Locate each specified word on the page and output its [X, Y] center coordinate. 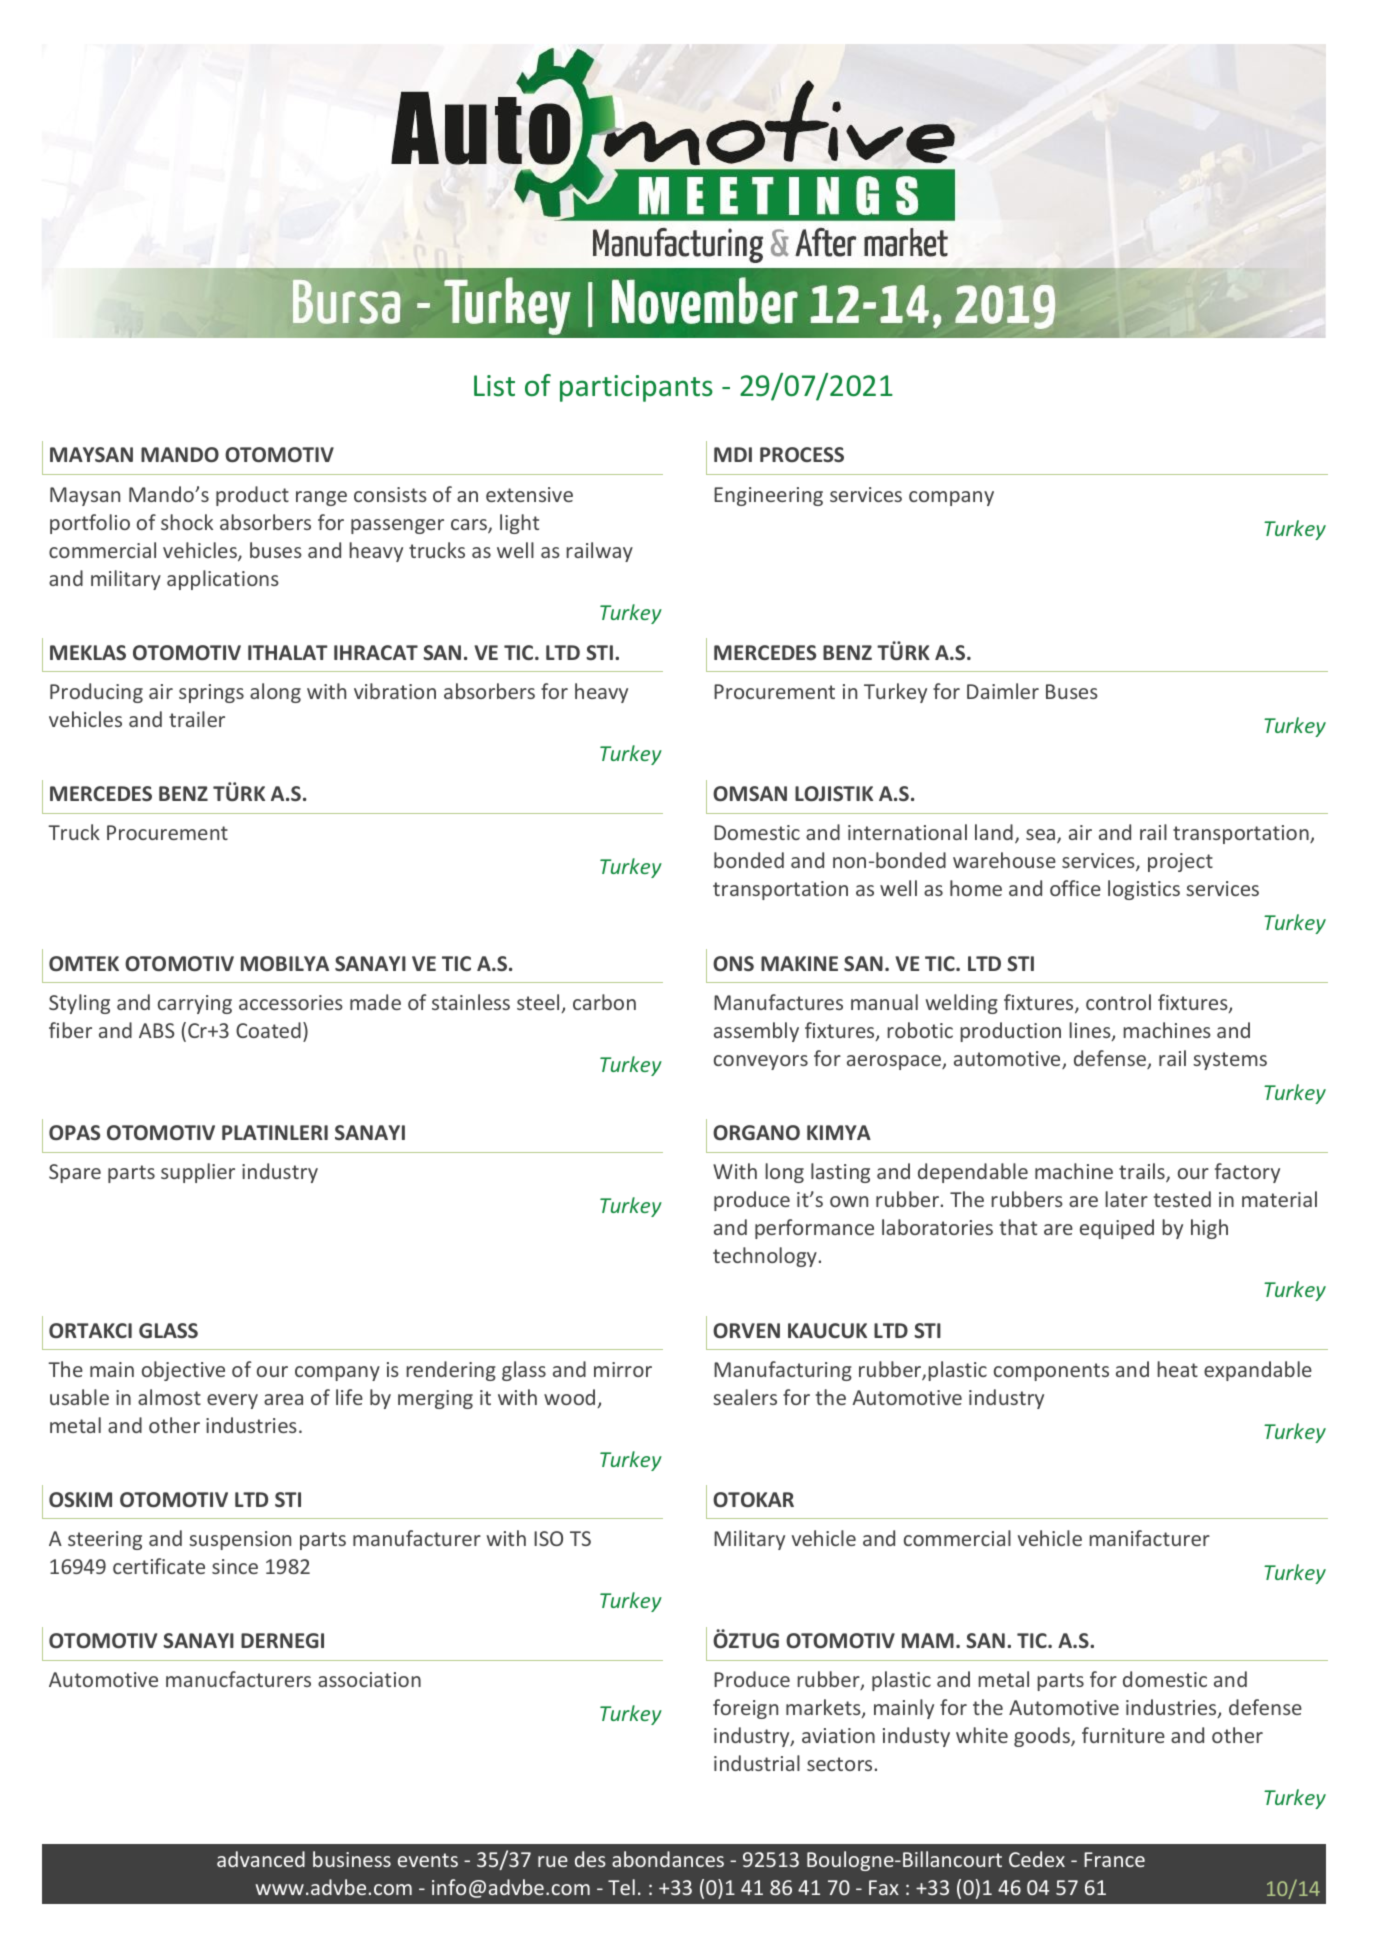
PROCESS [802, 454]
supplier [198, 1173]
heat [1177, 1369]
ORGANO [756, 1132]
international [907, 832]
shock [187, 522]
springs [211, 693]
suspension [240, 1540]
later [1126, 1199]
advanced [261, 1859]
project [1180, 862]
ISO [548, 1538]
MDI [733, 454]
